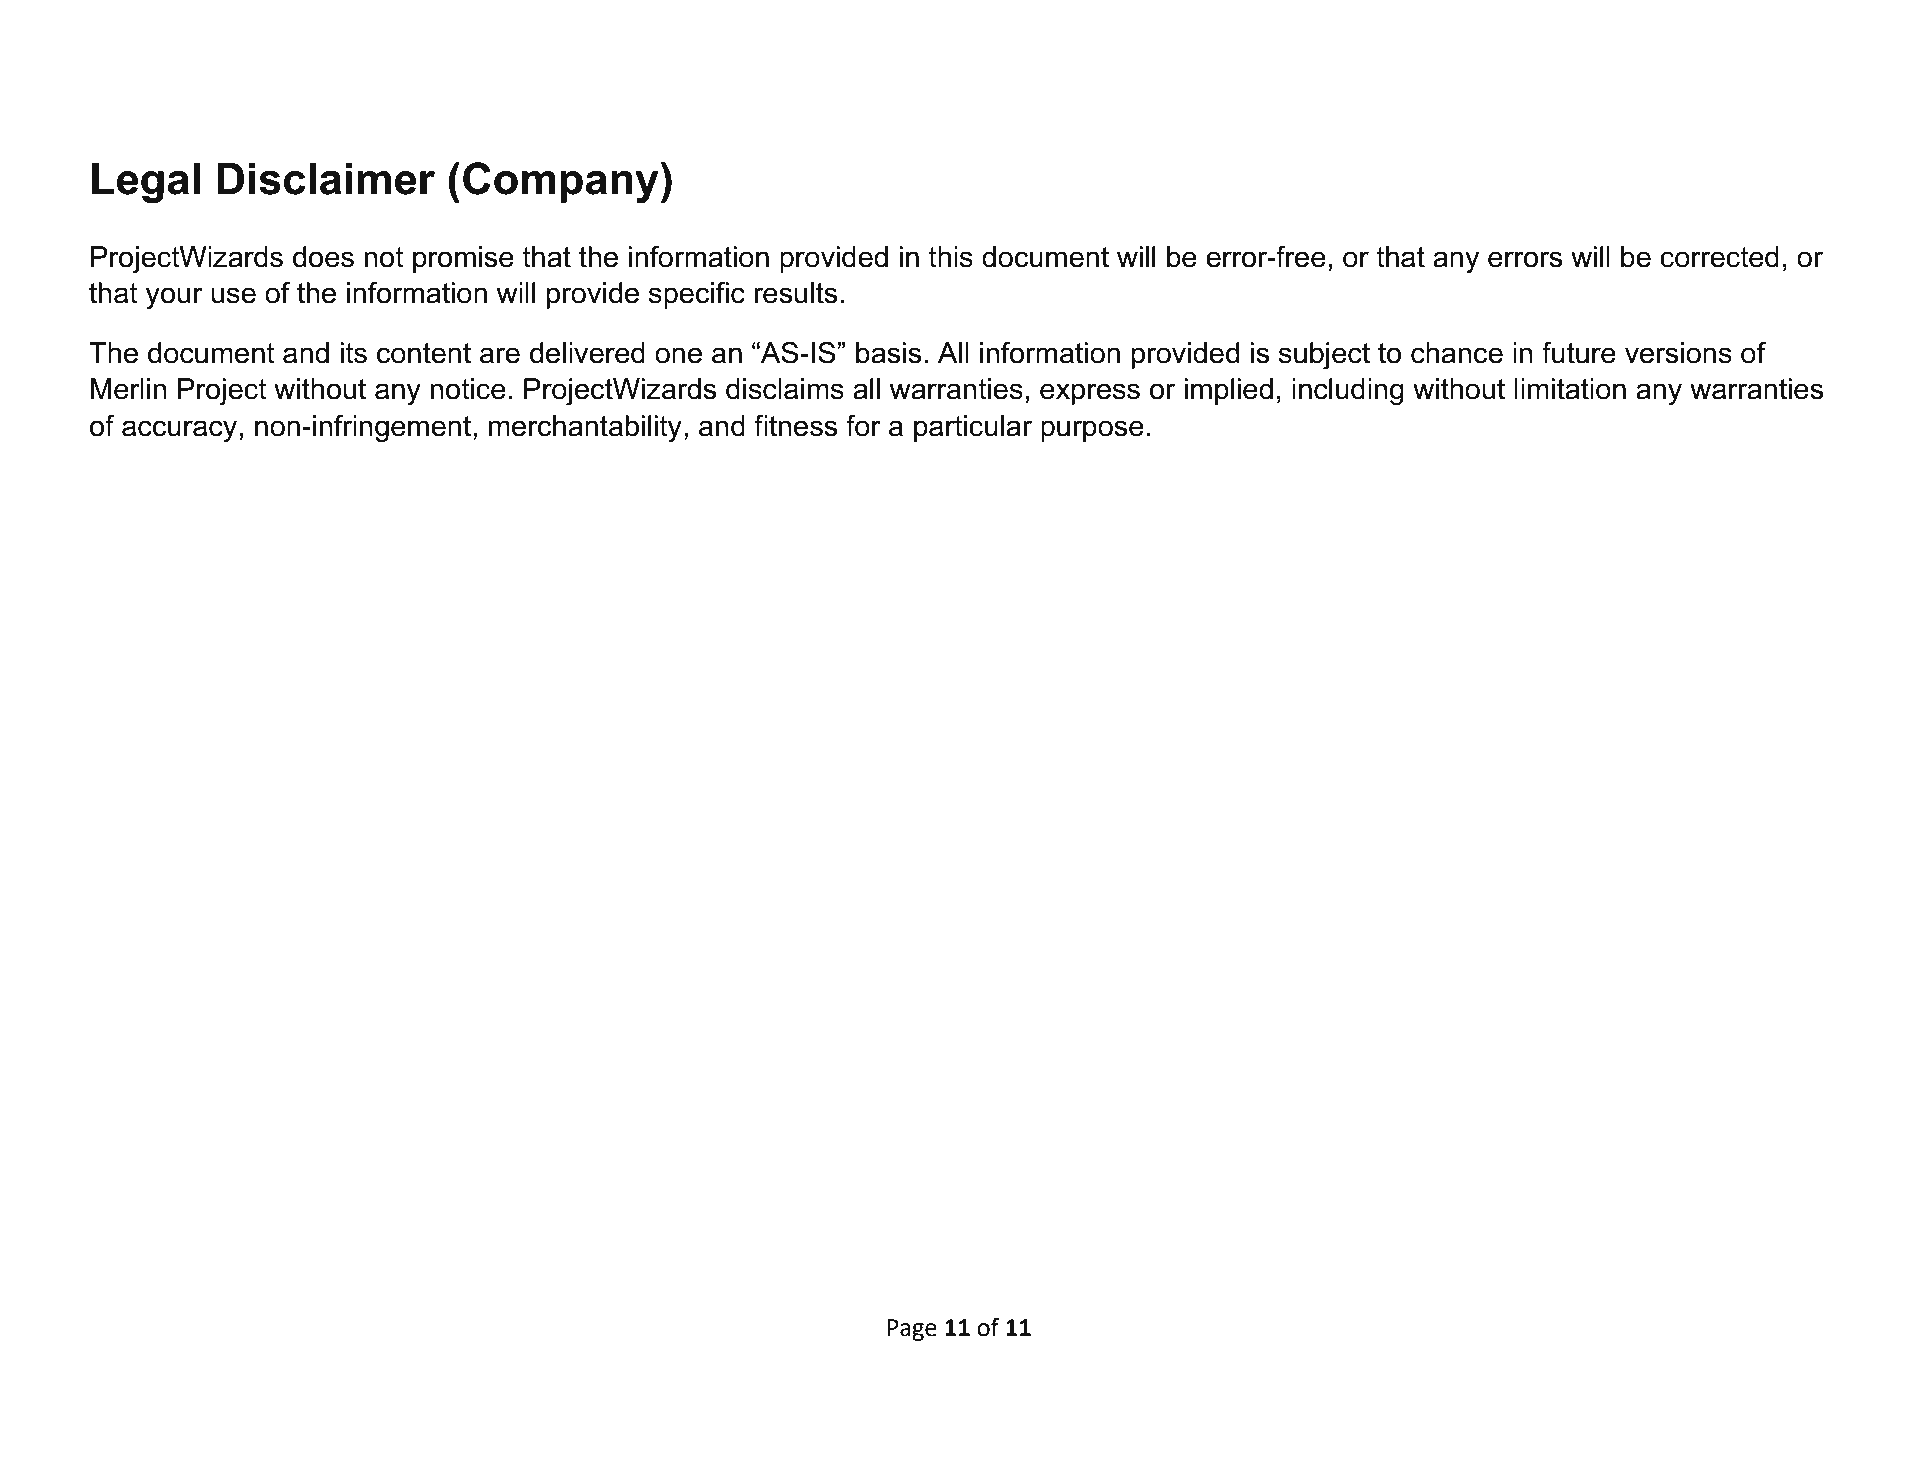 Image resolution: width=1913 pixels, height=1478 pixels. I want to click on Page, so click(912, 1330).
